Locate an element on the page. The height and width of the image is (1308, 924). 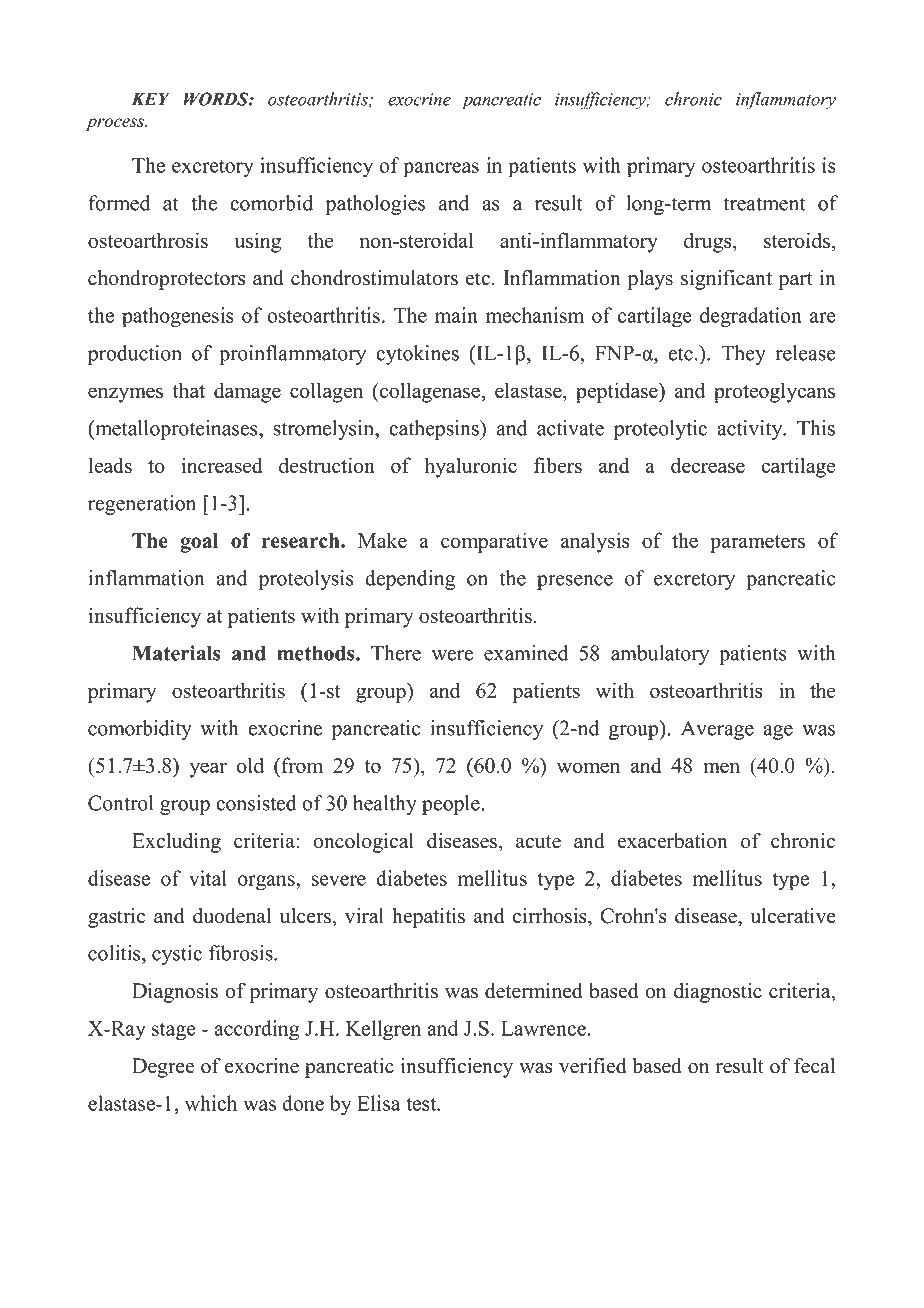
pancreas is located at coordinates (441, 170).
